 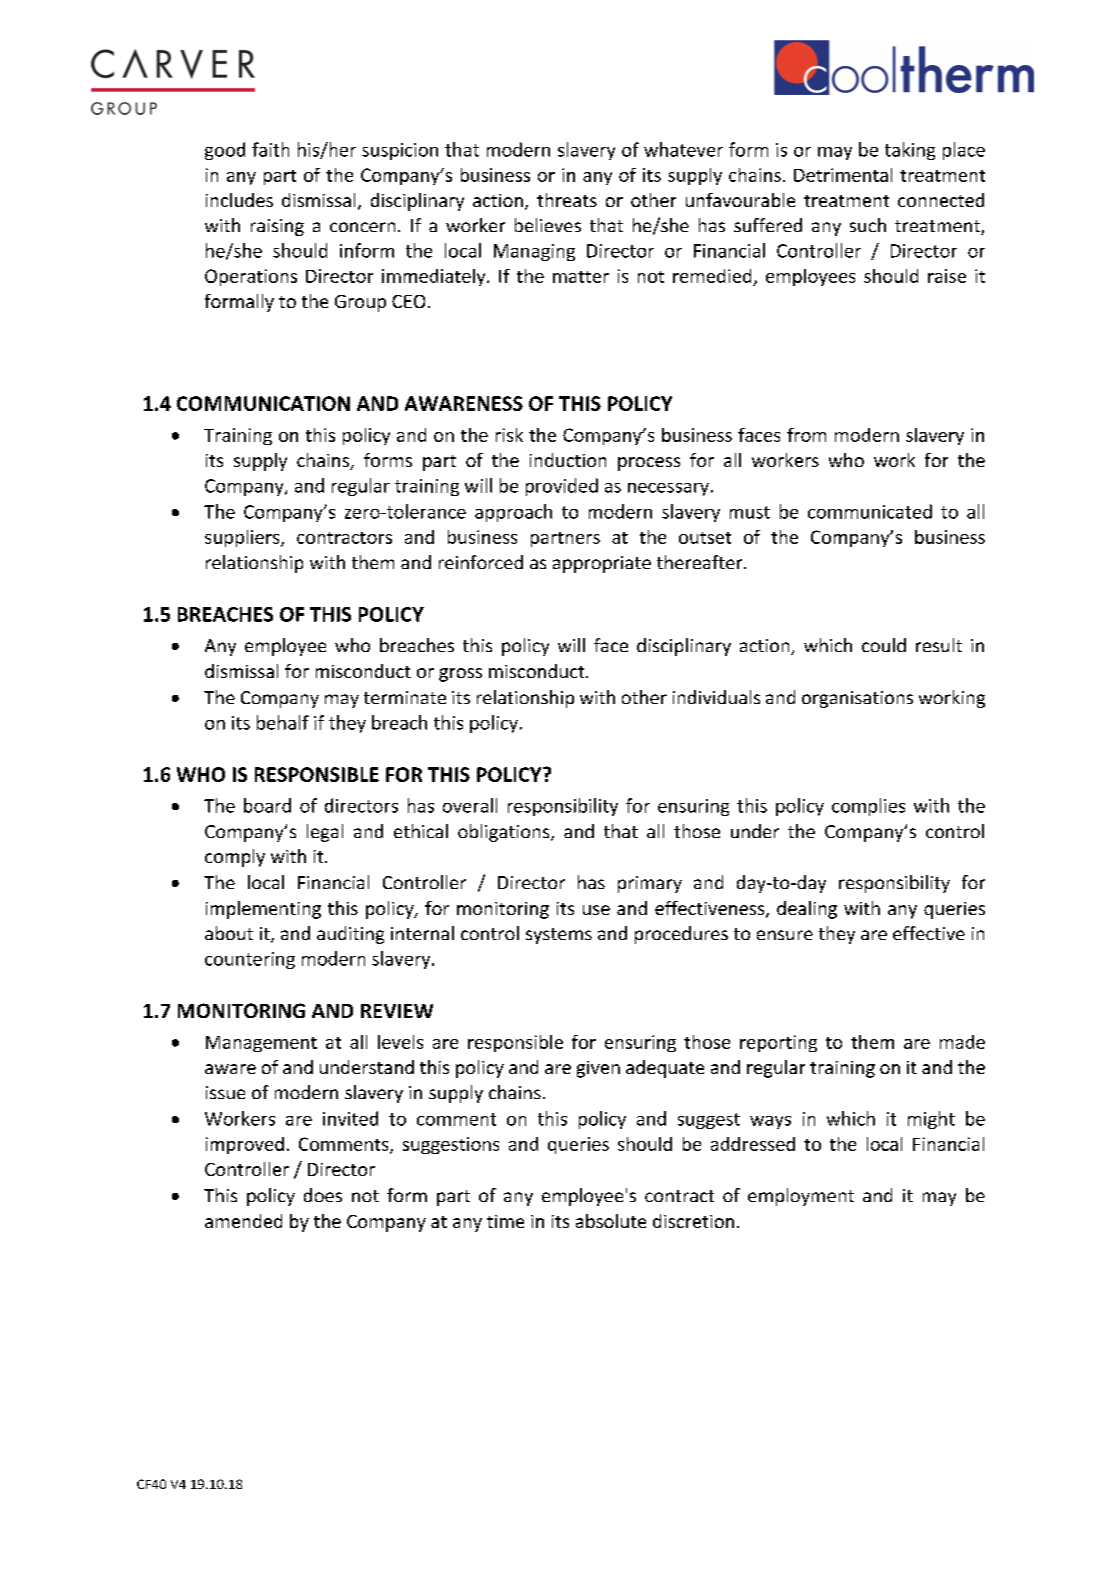 What do you see at coordinates (801, 1197) in the page?
I see `employment` at bounding box center [801, 1197].
